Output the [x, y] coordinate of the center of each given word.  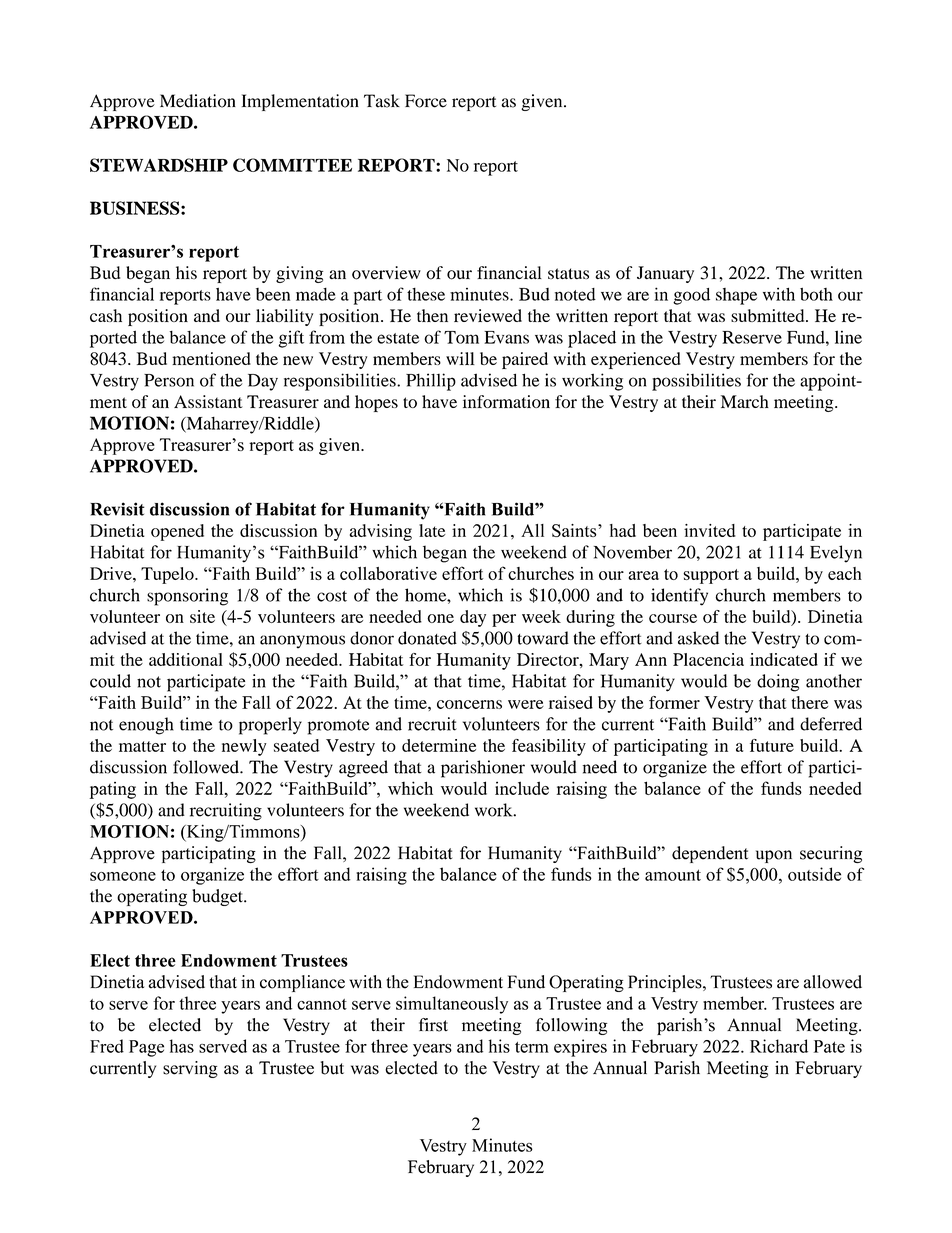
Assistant [208, 401]
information [506, 401]
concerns [469, 704]
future [772, 745]
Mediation [198, 101]
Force [426, 101]
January [665, 274]
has [182, 1046]
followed [207, 767]
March [745, 401]
